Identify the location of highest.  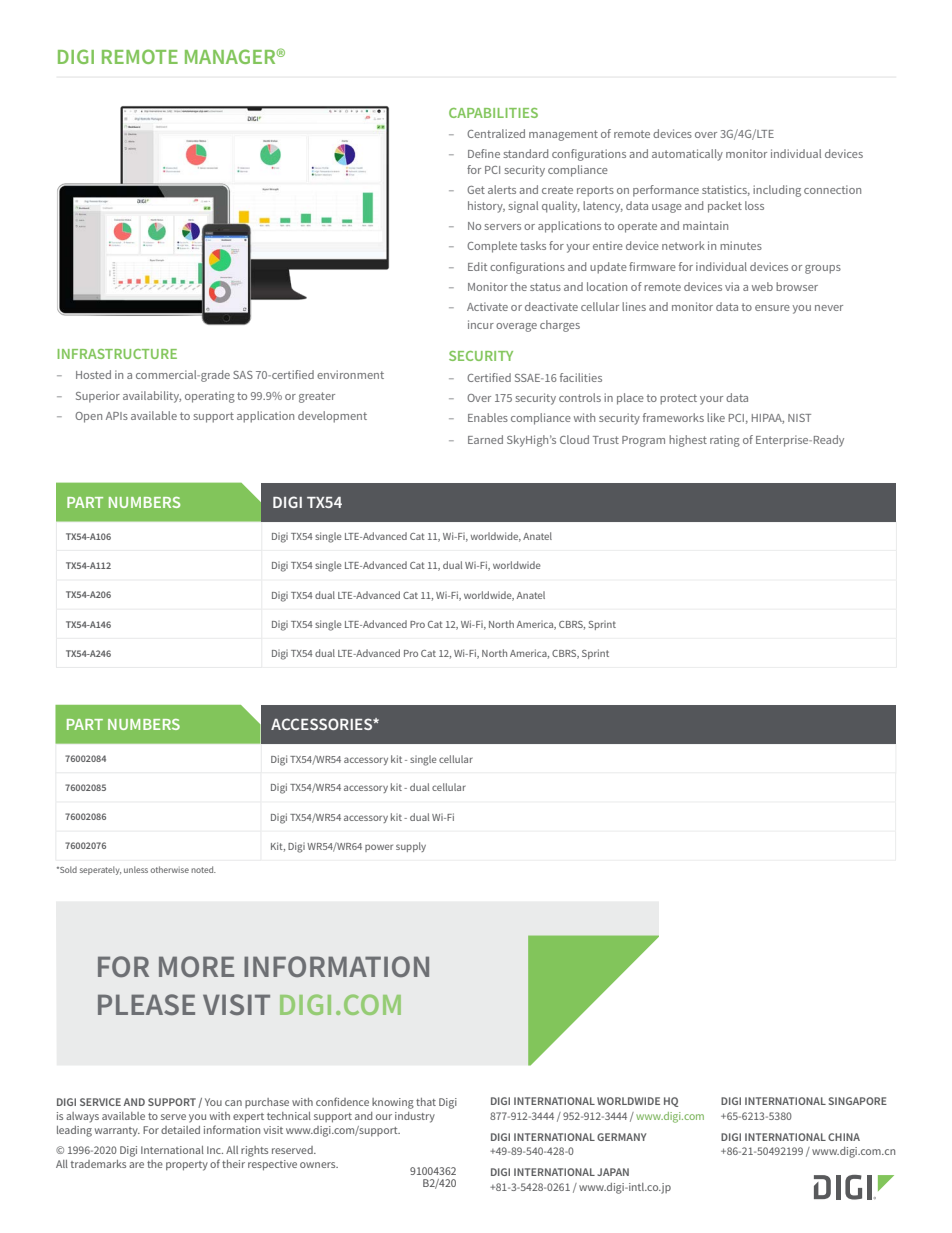
(688, 441).
